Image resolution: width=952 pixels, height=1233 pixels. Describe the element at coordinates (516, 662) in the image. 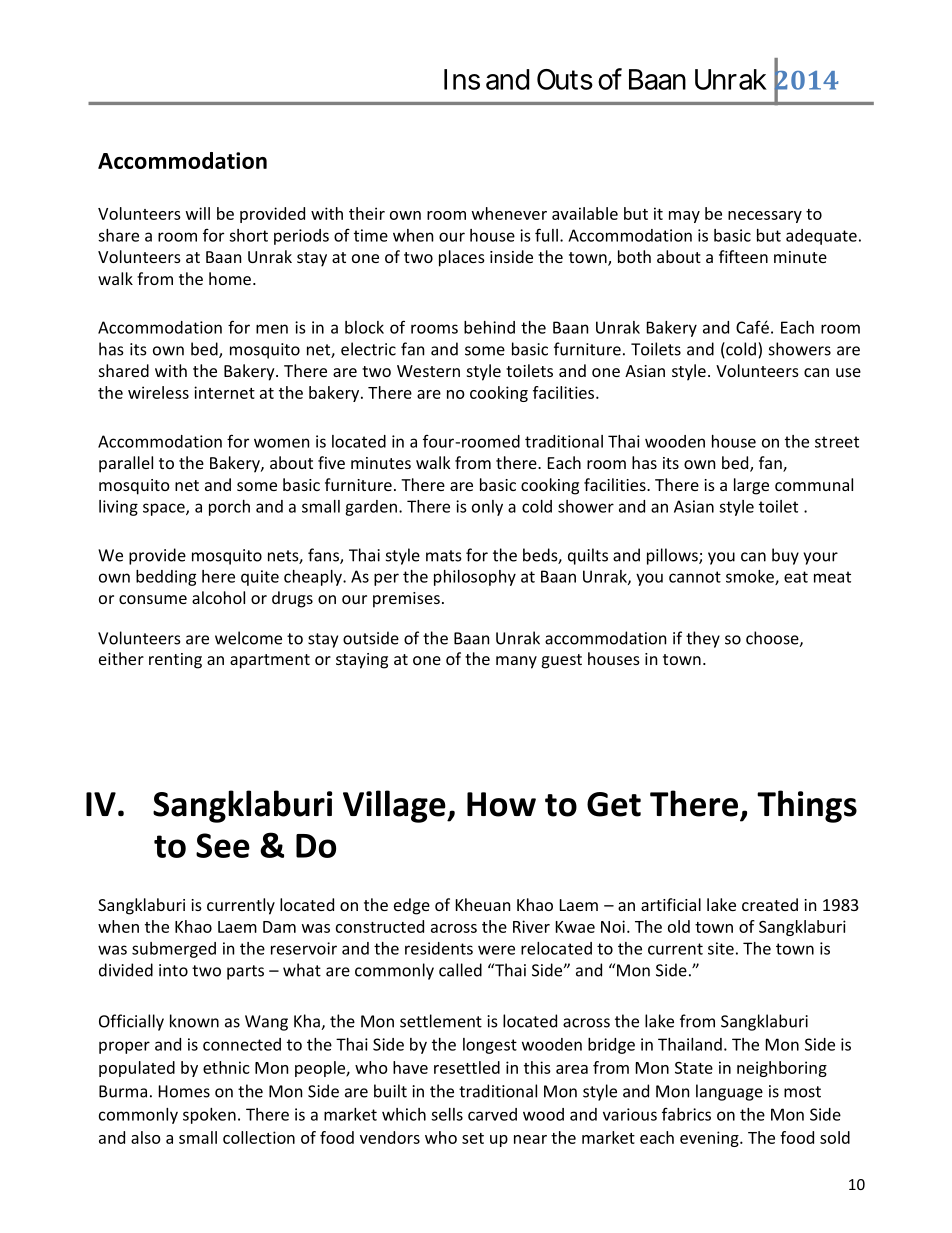

I see `many` at that location.
